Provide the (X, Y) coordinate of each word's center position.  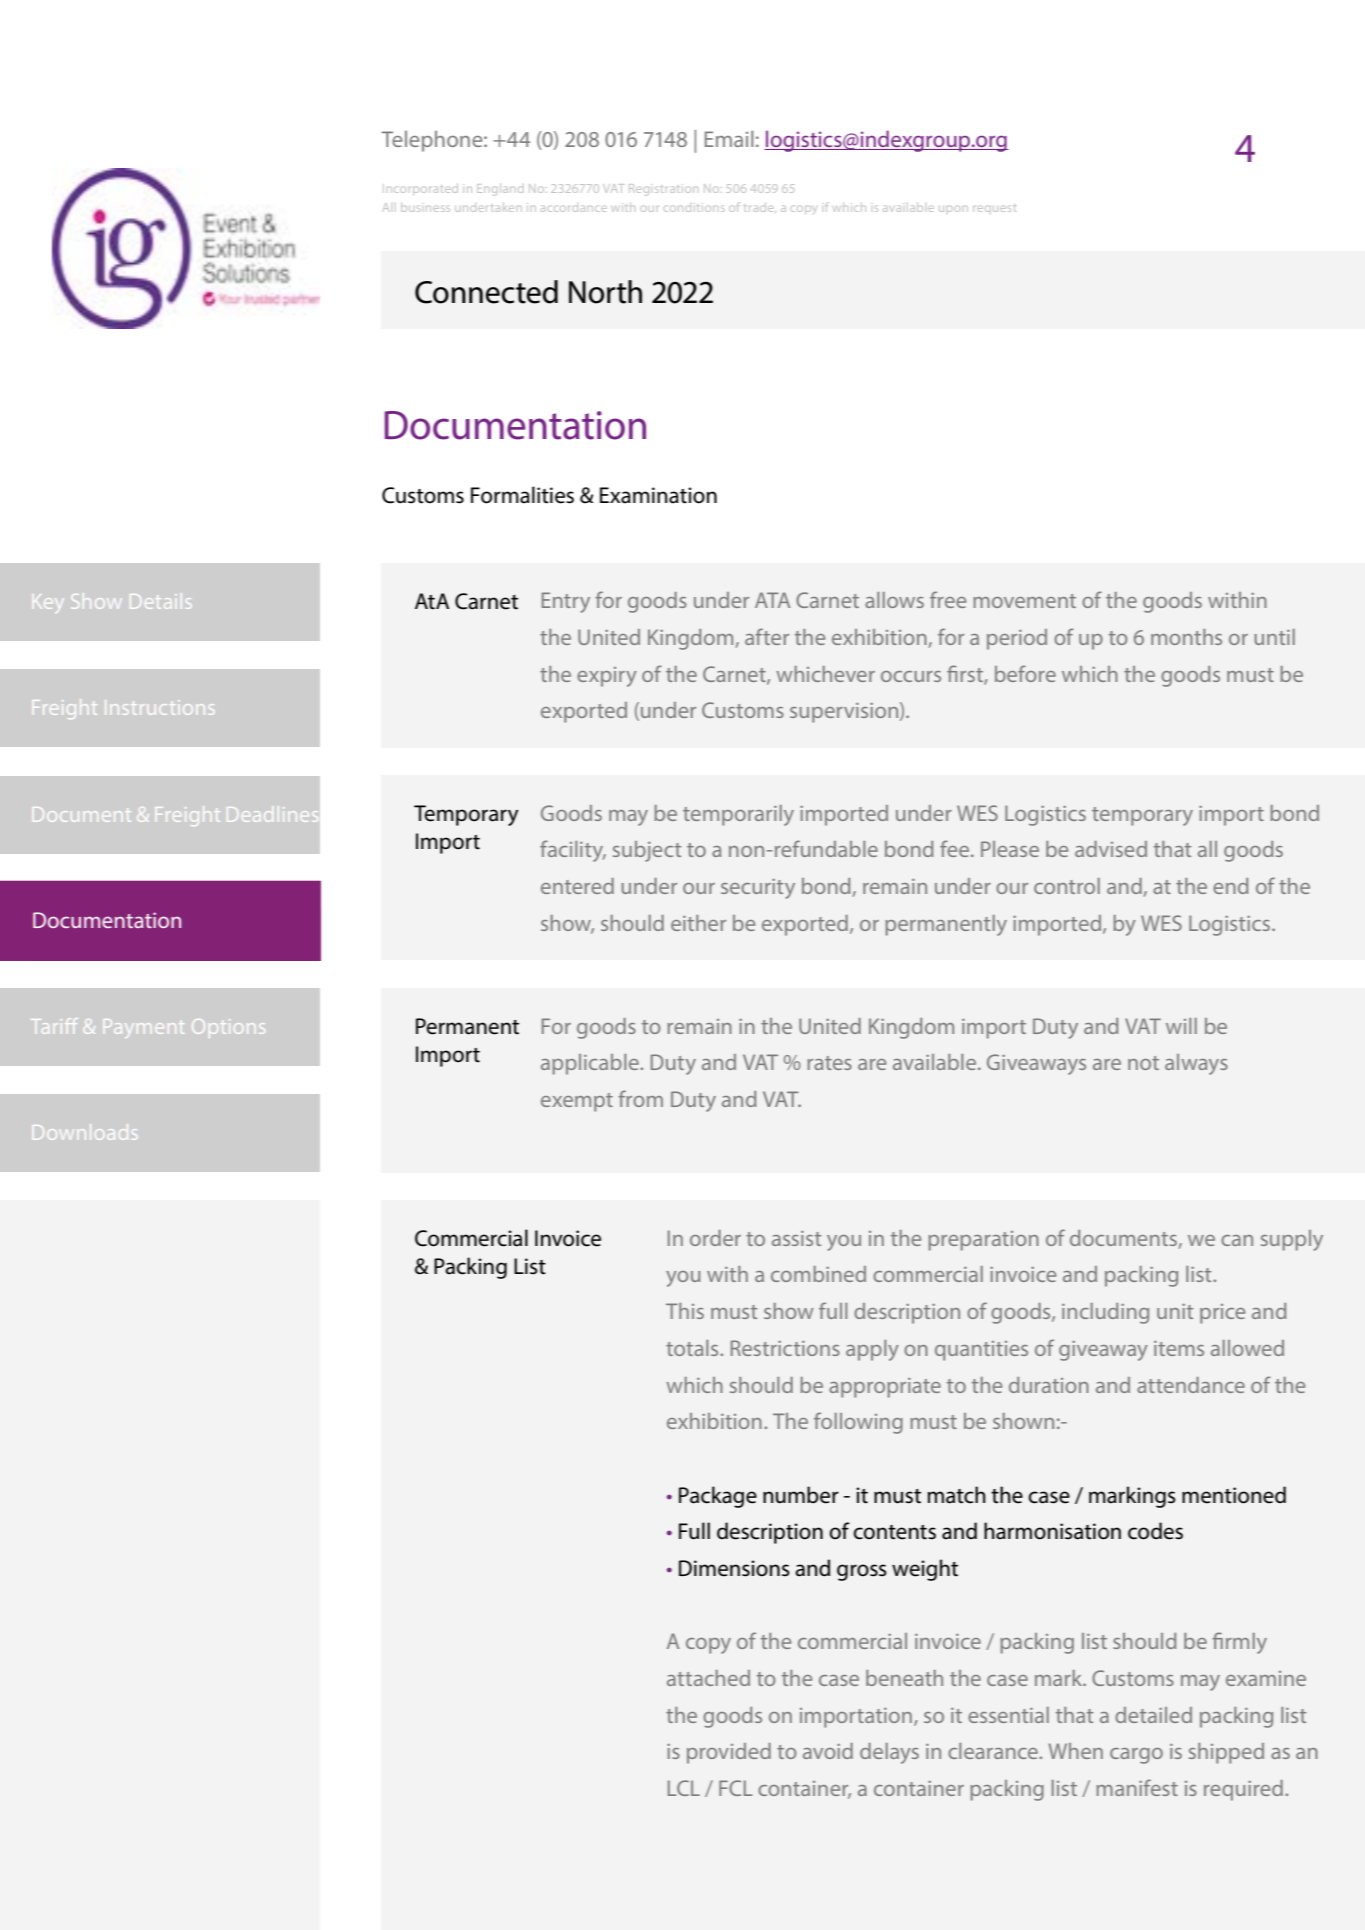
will (1181, 1026)
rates (829, 1063)
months (1186, 637)
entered (577, 886)
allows (894, 600)
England (500, 190)
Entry (566, 602)
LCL (684, 1788)
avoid (828, 1751)
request (994, 208)
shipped (1226, 1753)
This (685, 1311)
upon (953, 209)
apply (872, 1350)
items (1179, 1348)
